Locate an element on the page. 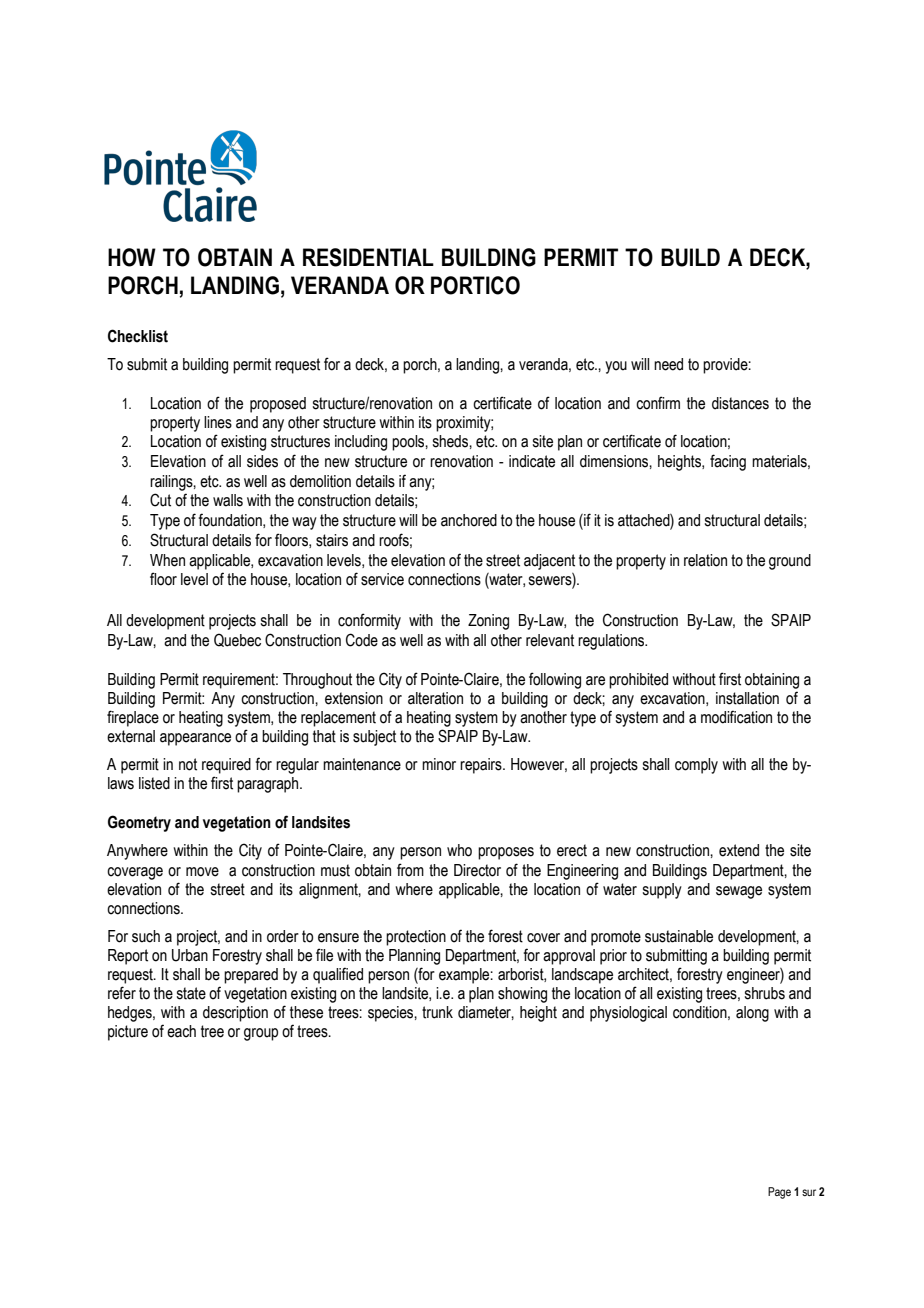 The image size is (924, 1308). Page is located at coordinates (779, 1193).
